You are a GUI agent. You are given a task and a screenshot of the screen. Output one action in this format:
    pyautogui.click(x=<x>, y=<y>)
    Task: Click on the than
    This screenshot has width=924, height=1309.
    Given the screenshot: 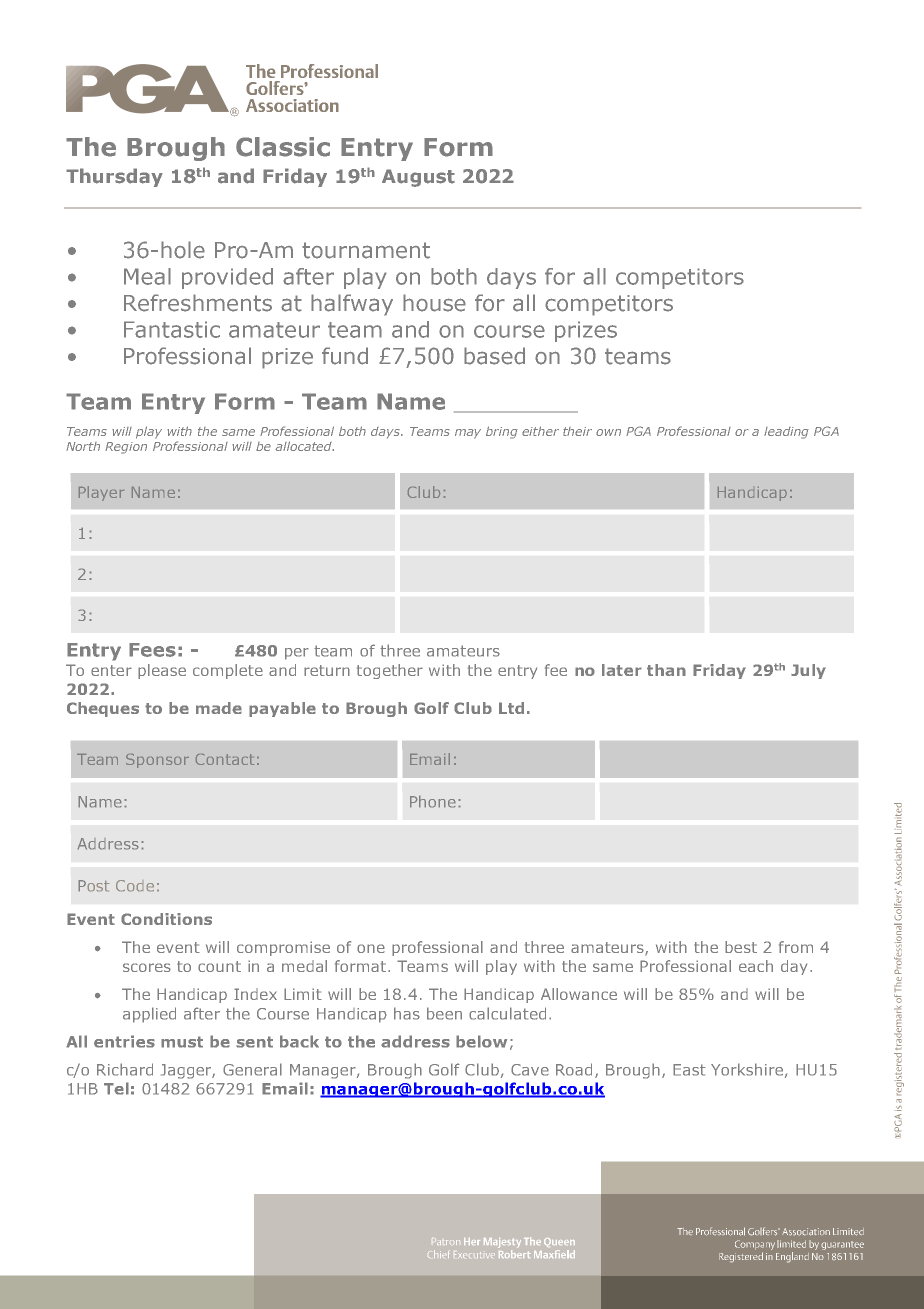 What is the action you would take?
    pyautogui.click(x=666, y=670)
